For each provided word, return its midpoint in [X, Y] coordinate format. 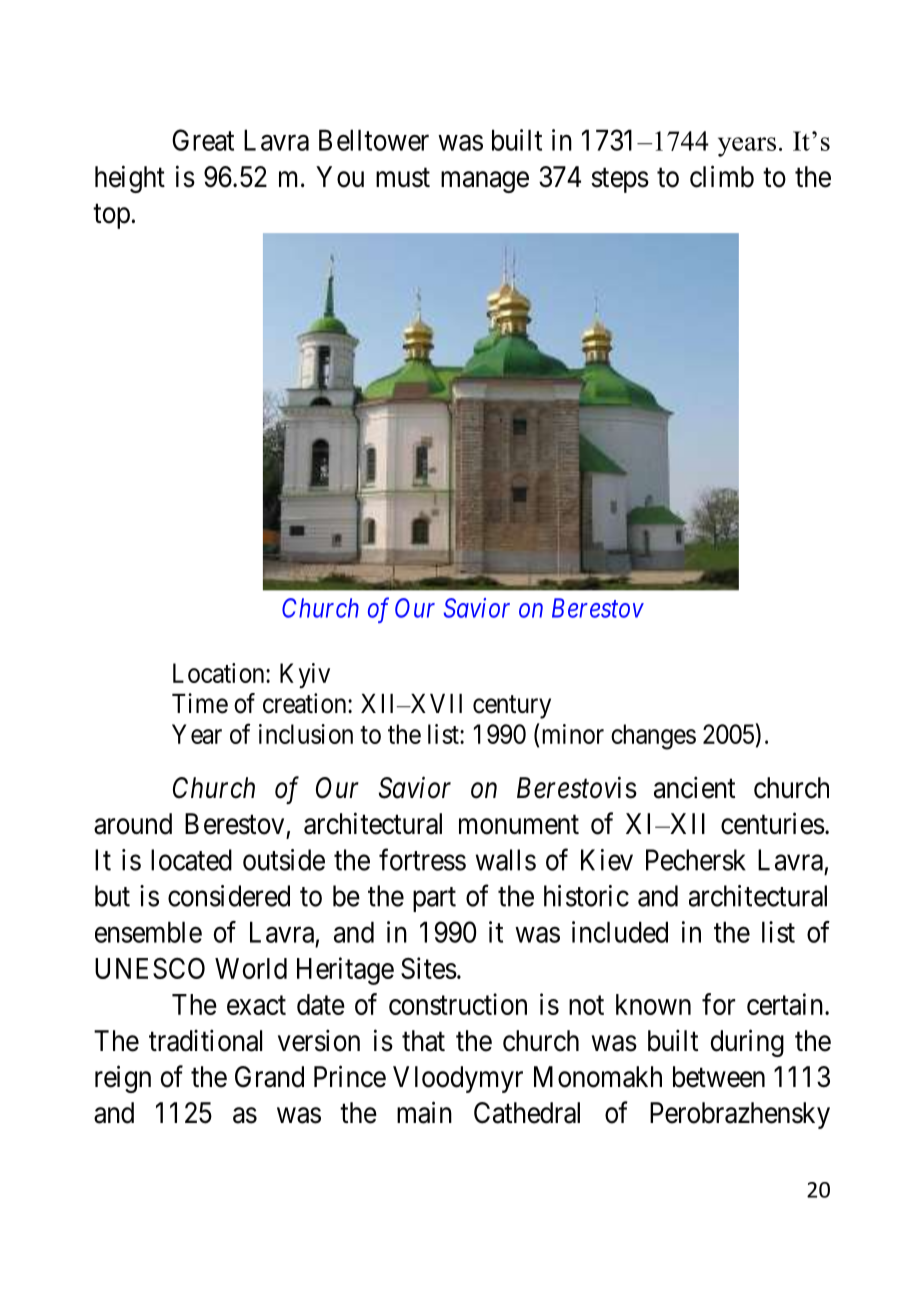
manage [485, 182]
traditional [205, 1040]
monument [519, 825]
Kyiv [305, 675]
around [133, 824]
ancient [694, 787]
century [512, 707]
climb [722, 176]
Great [203, 140]
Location [220, 673]
